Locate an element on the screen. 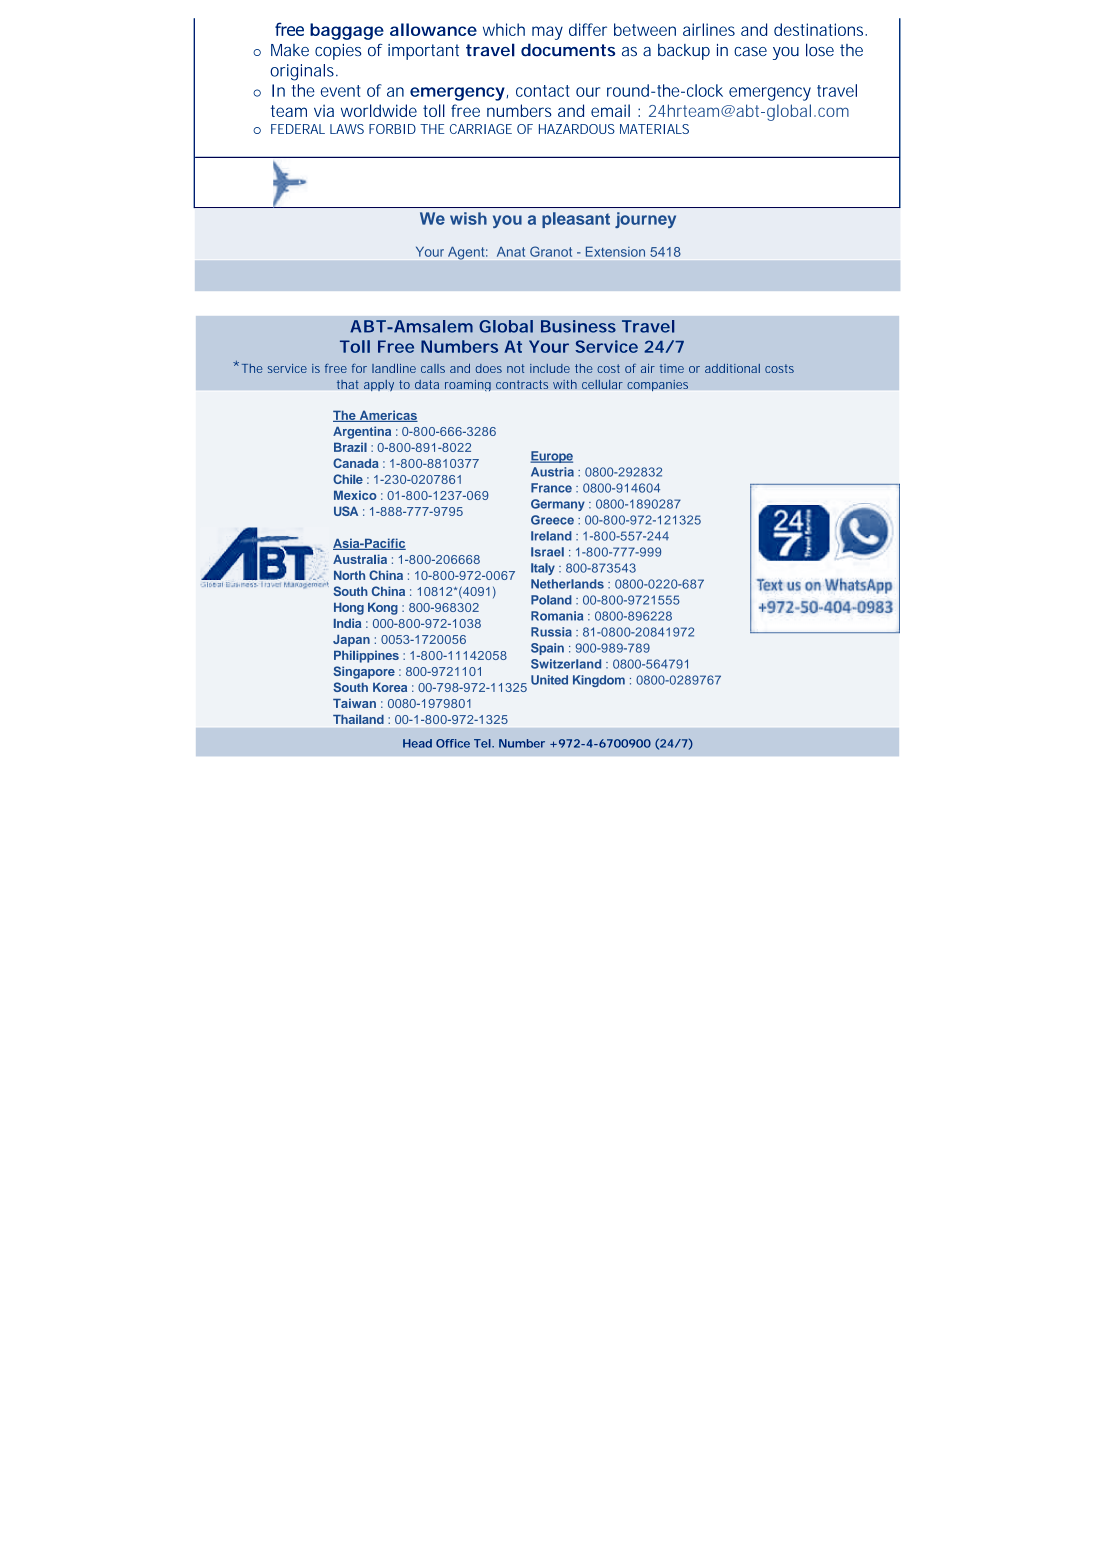 The width and height of the screenshot is (1093, 1546). copies is located at coordinates (338, 52).
